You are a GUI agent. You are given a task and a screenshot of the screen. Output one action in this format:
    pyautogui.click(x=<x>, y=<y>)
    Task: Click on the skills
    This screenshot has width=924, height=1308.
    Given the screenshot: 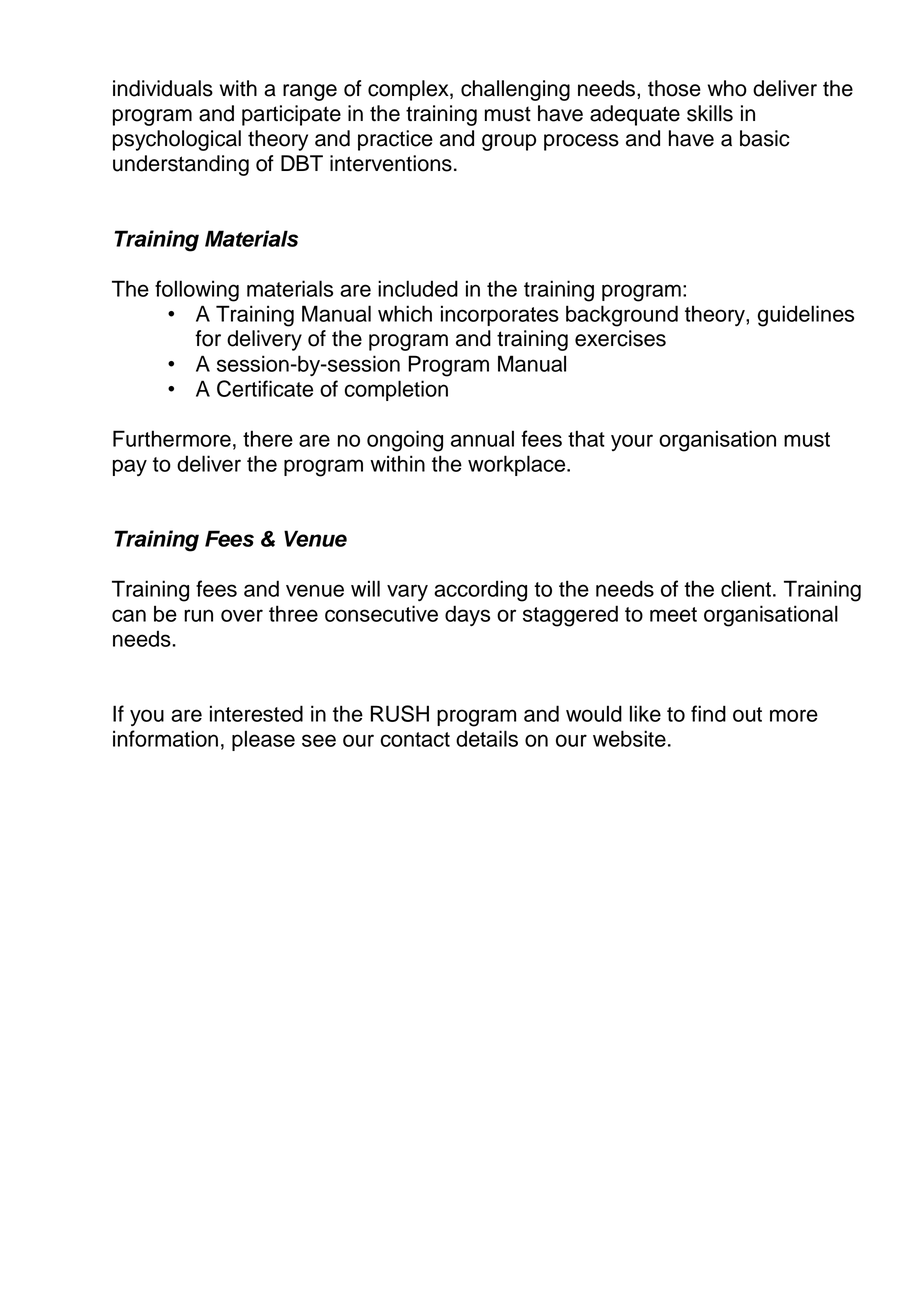 What is the action you would take?
    pyautogui.click(x=710, y=113)
